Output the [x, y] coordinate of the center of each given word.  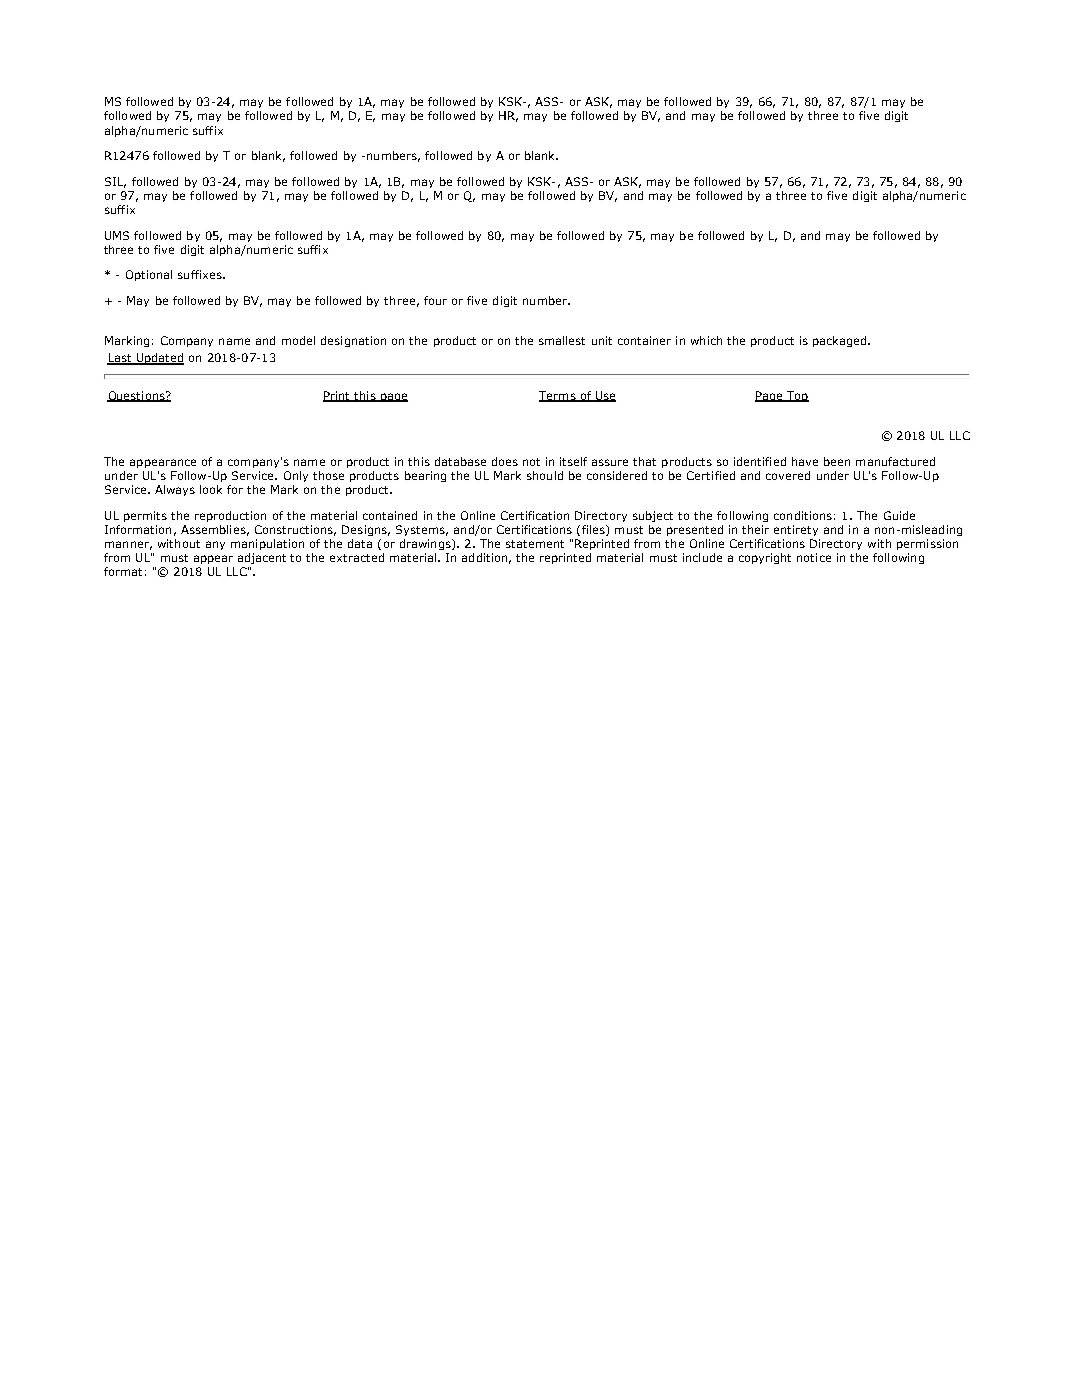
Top [797, 396]
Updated [159, 359]
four [435, 300]
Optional [149, 275]
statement [535, 544]
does [505, 461]
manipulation [267, 544]
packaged [841, 341]
